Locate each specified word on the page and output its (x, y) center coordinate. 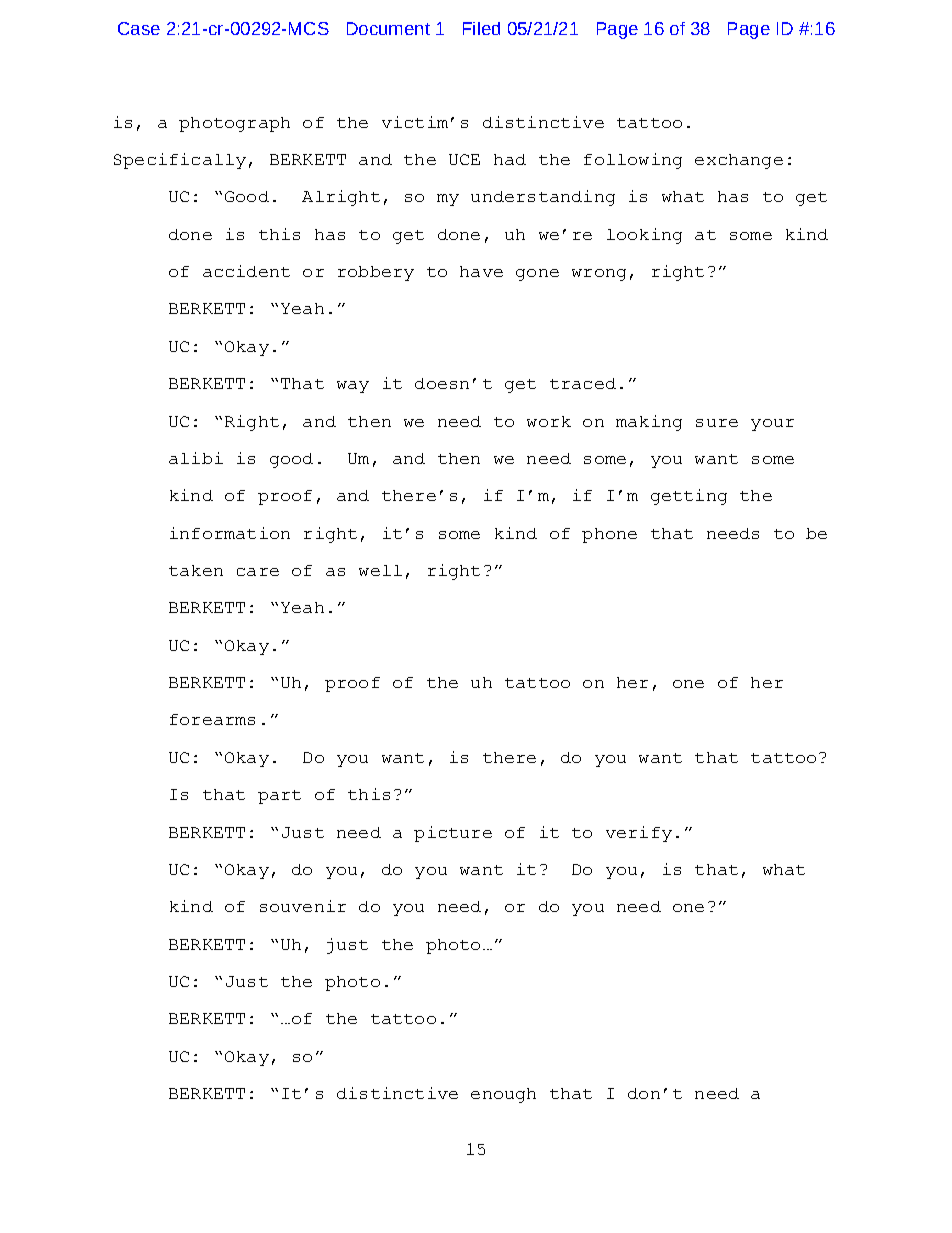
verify (639, 834)
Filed (481, 28)
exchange (739, 161)
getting (689, 497)
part (279, 797)
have (481, 271)
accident (246, 271)
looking (644, 236)
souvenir (303, 906)
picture (453, 834)
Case (139, 28)
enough (503, 1095)
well (380, 570)
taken (196, 570)
